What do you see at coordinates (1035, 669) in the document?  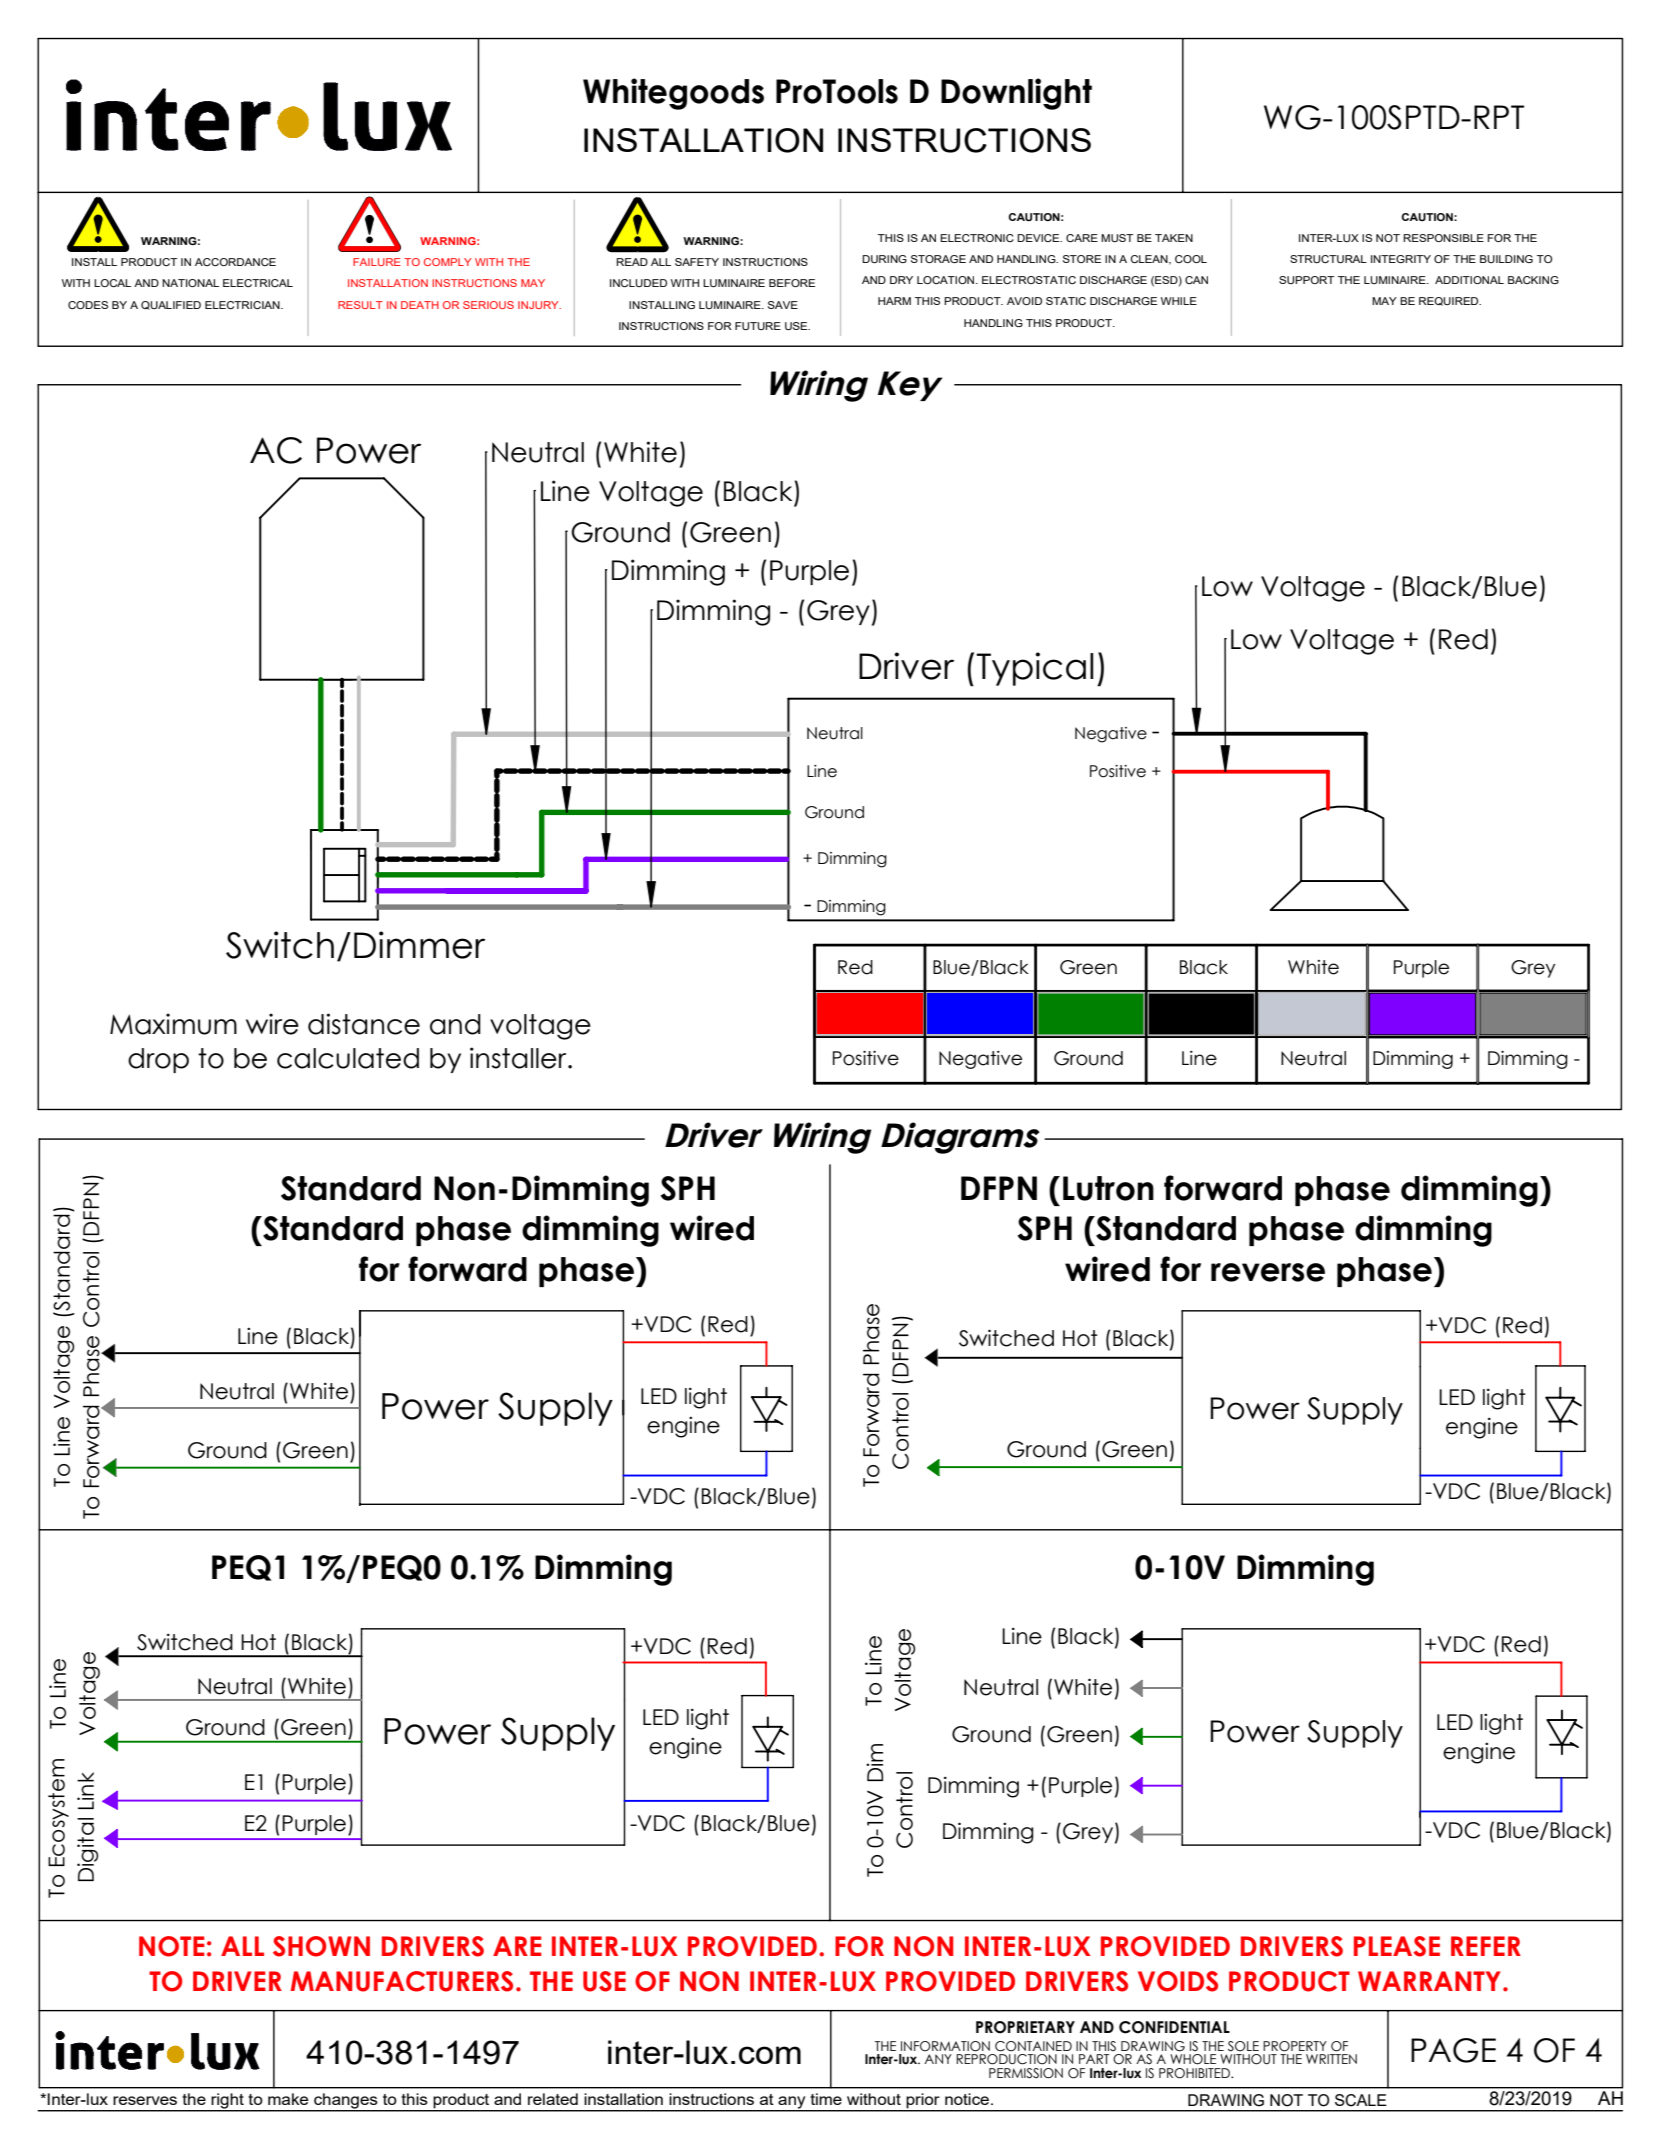 I see `Typical` at bounding box center [1035, 669].
